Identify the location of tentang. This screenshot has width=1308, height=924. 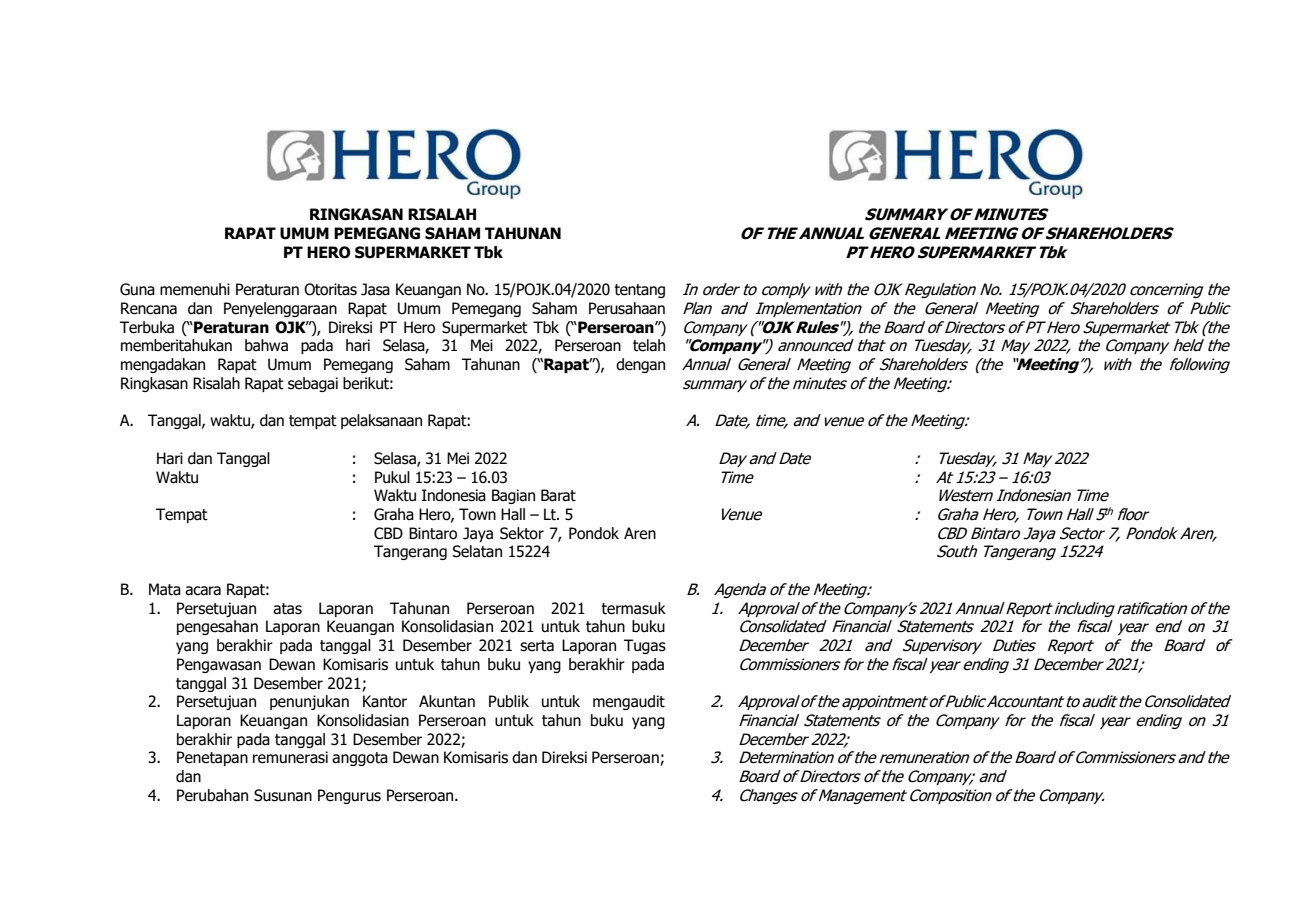
(639, 291).
